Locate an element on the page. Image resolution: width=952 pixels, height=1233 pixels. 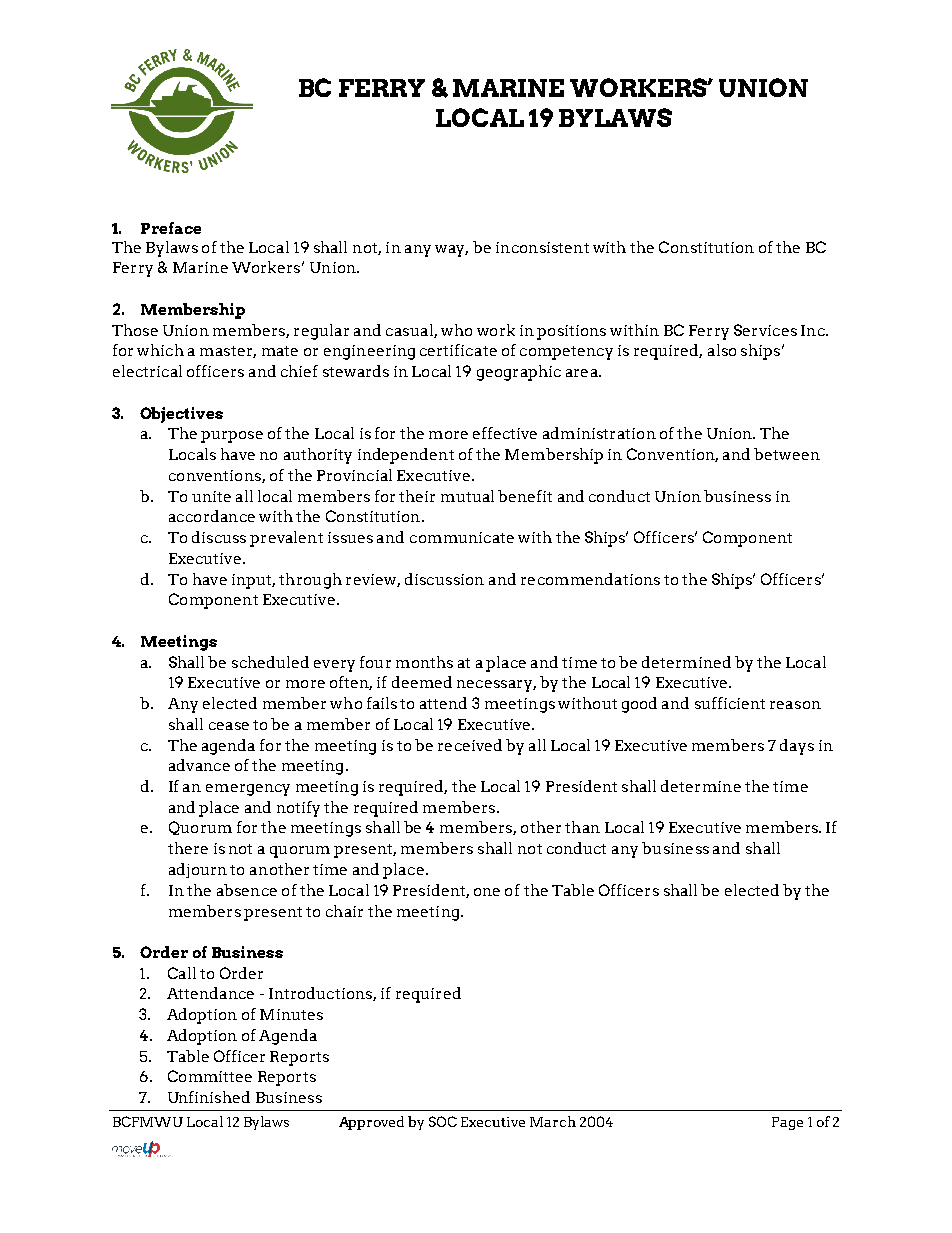
scheduled is located at coordinates (270, 662).
